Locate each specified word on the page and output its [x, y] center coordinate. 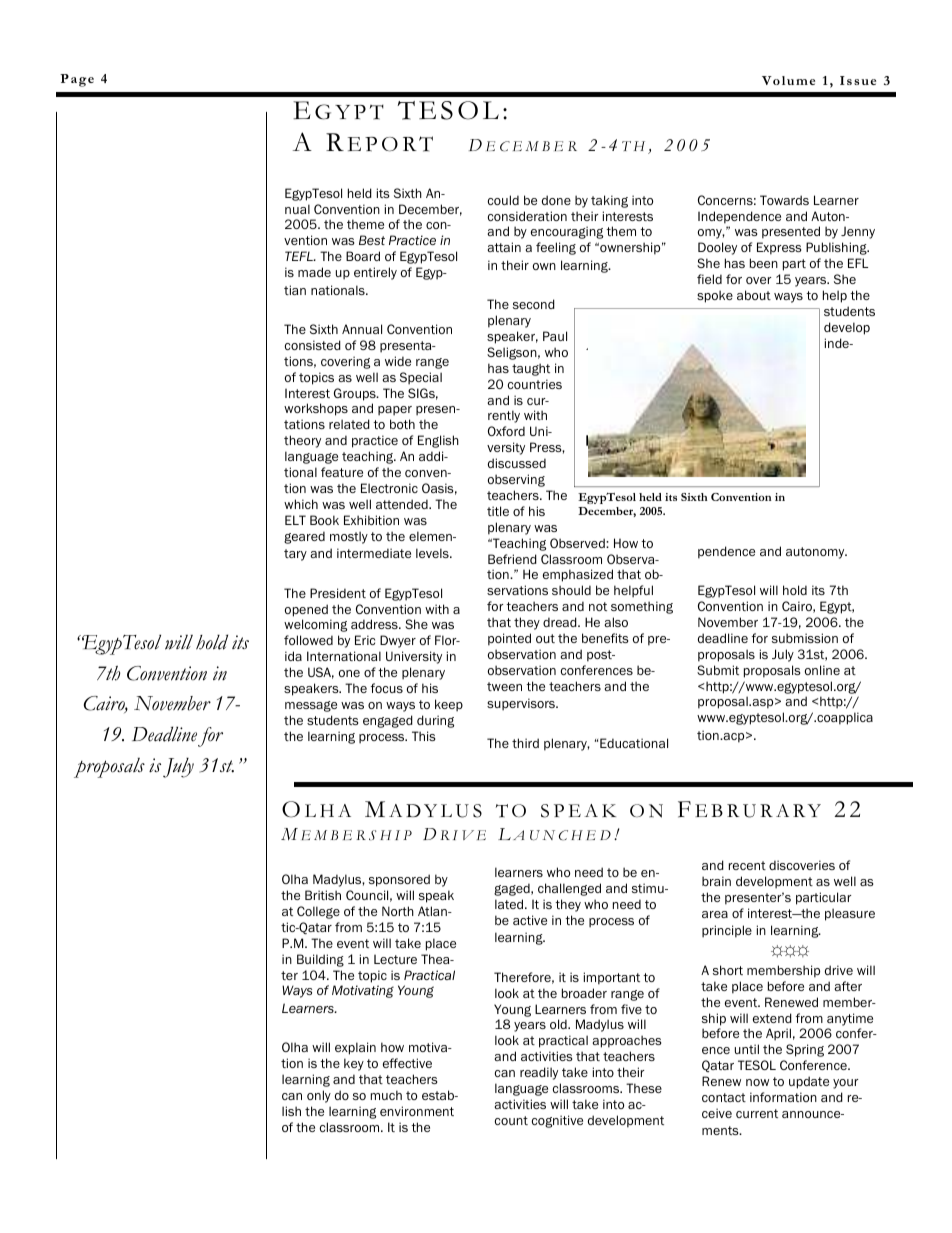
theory [302, 441]
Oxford [506, 431]
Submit [718, 670]
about [754, 295]
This [424, 736]
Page [77, 80]
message [311, 706]
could [503, 200]
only [319, 1096]
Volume [788, 80]
